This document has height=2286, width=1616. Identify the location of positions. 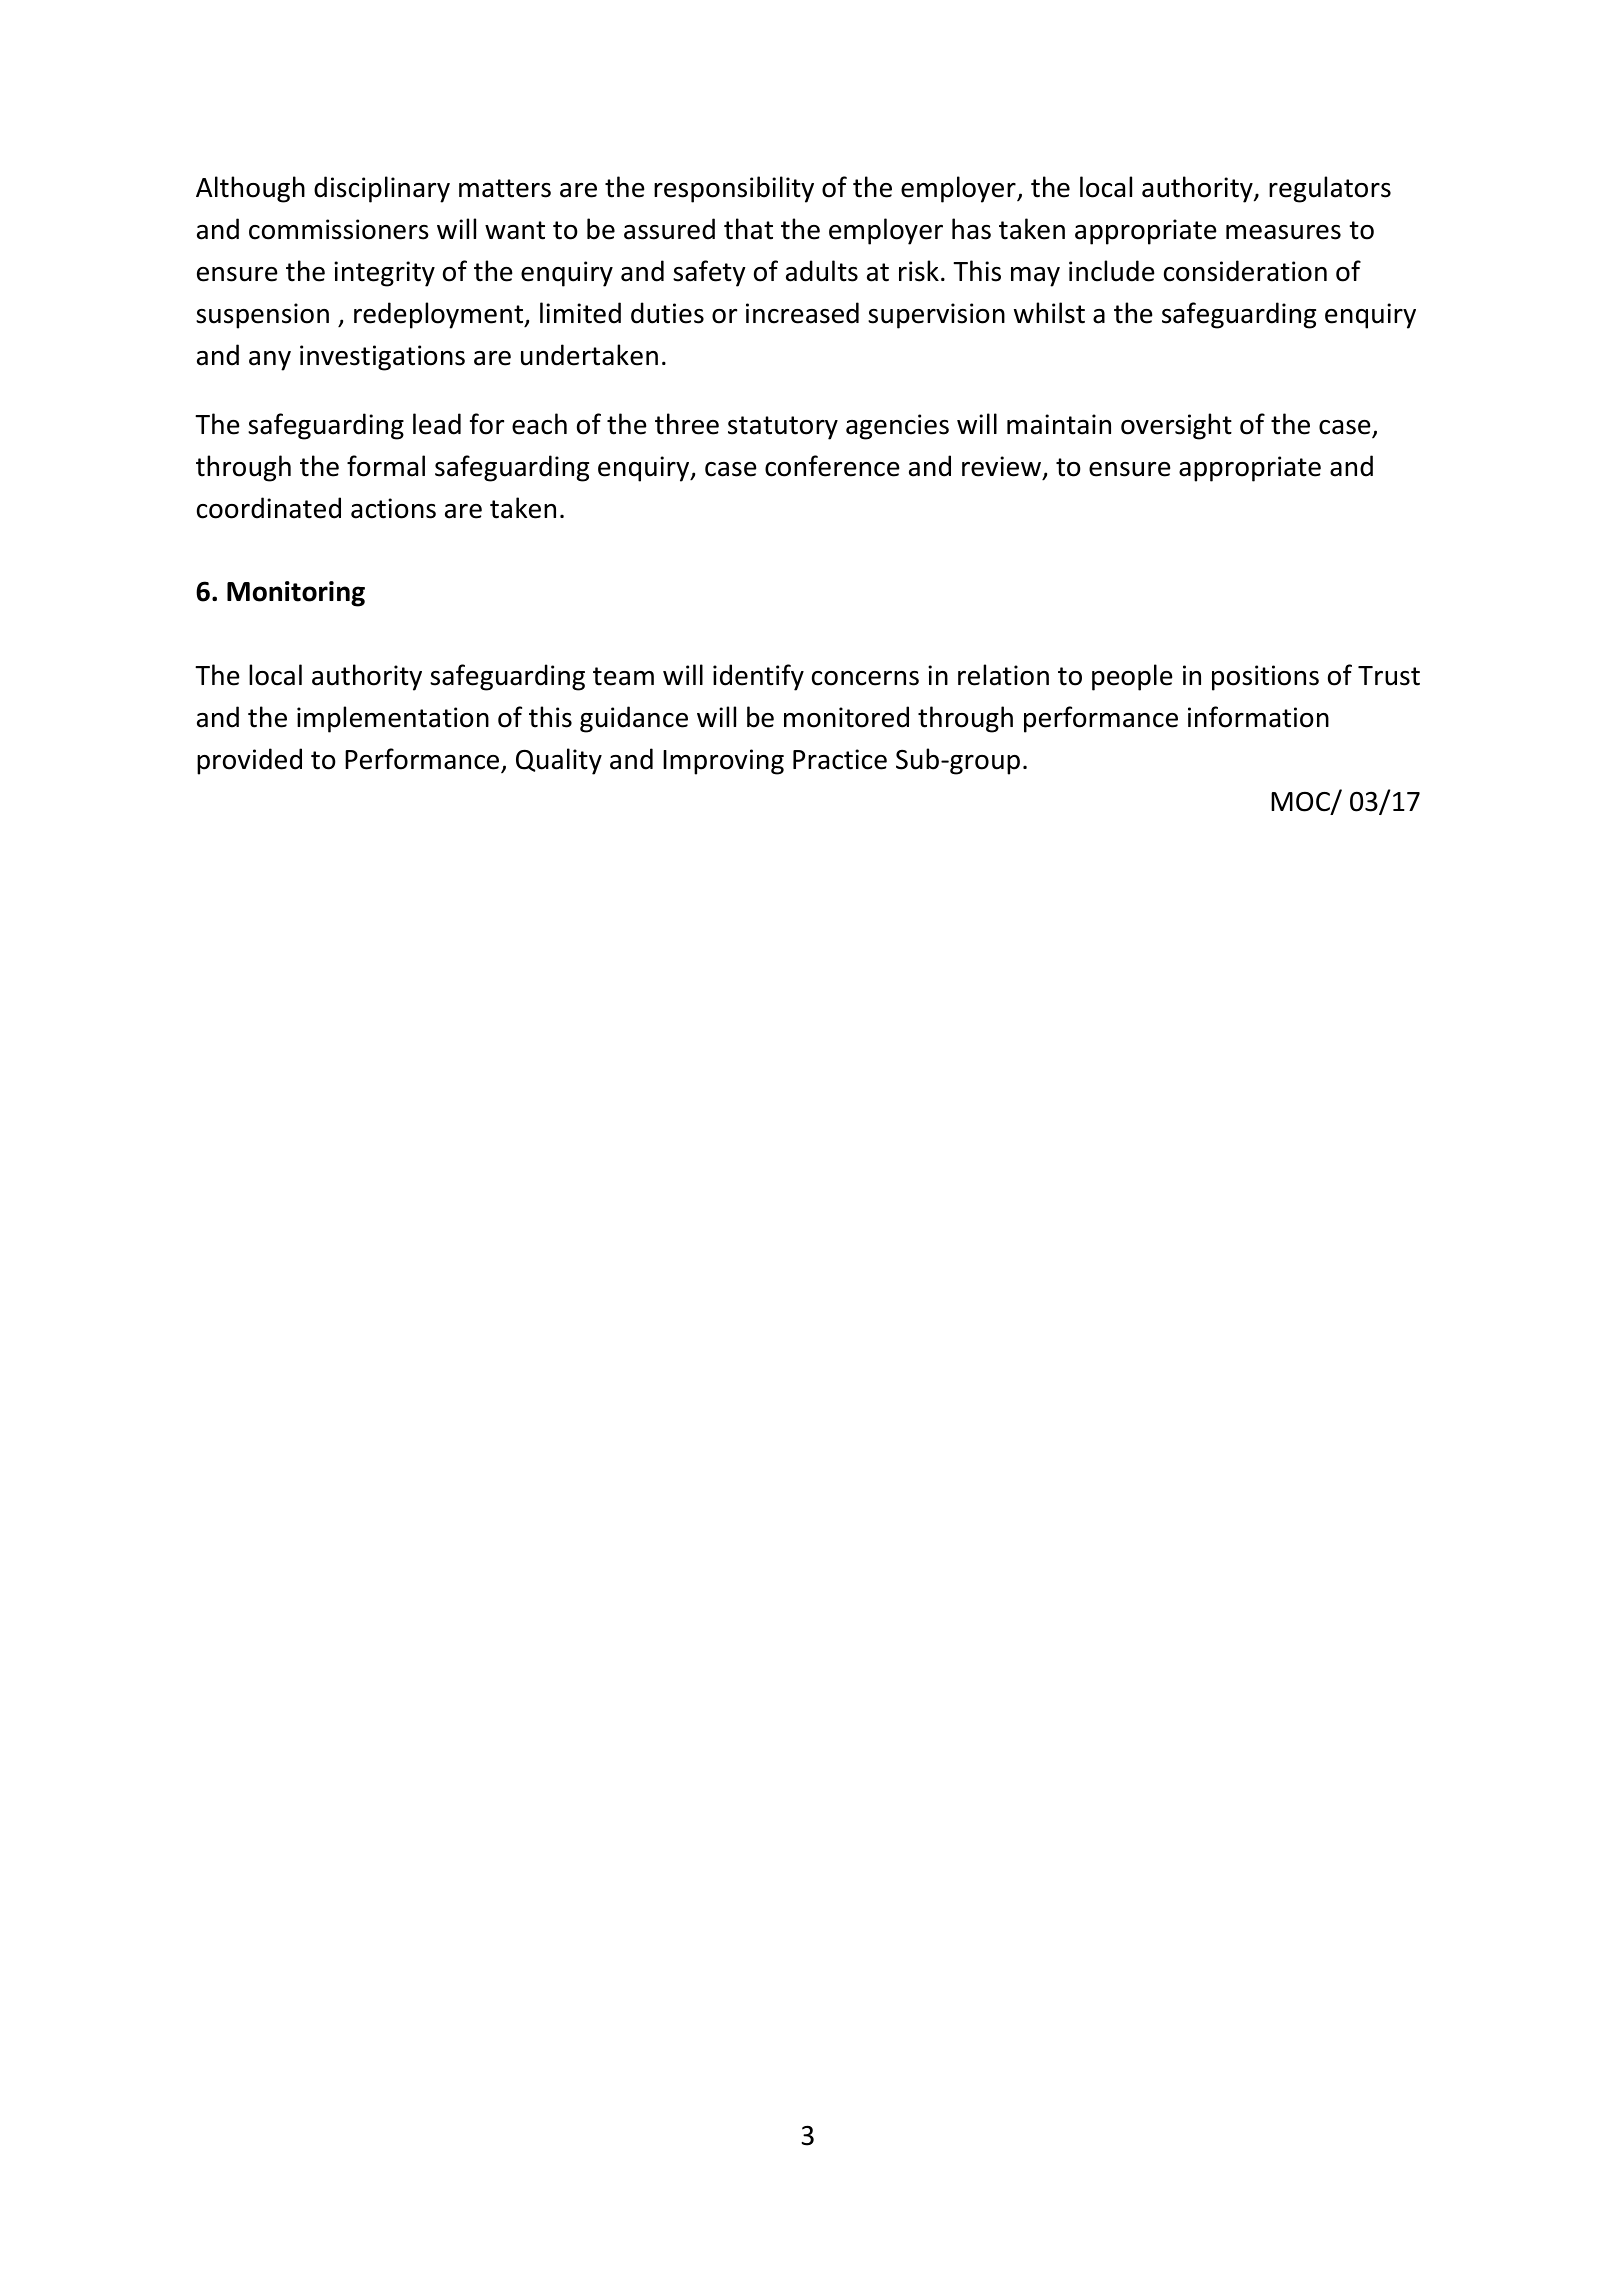
(1265, 678).
